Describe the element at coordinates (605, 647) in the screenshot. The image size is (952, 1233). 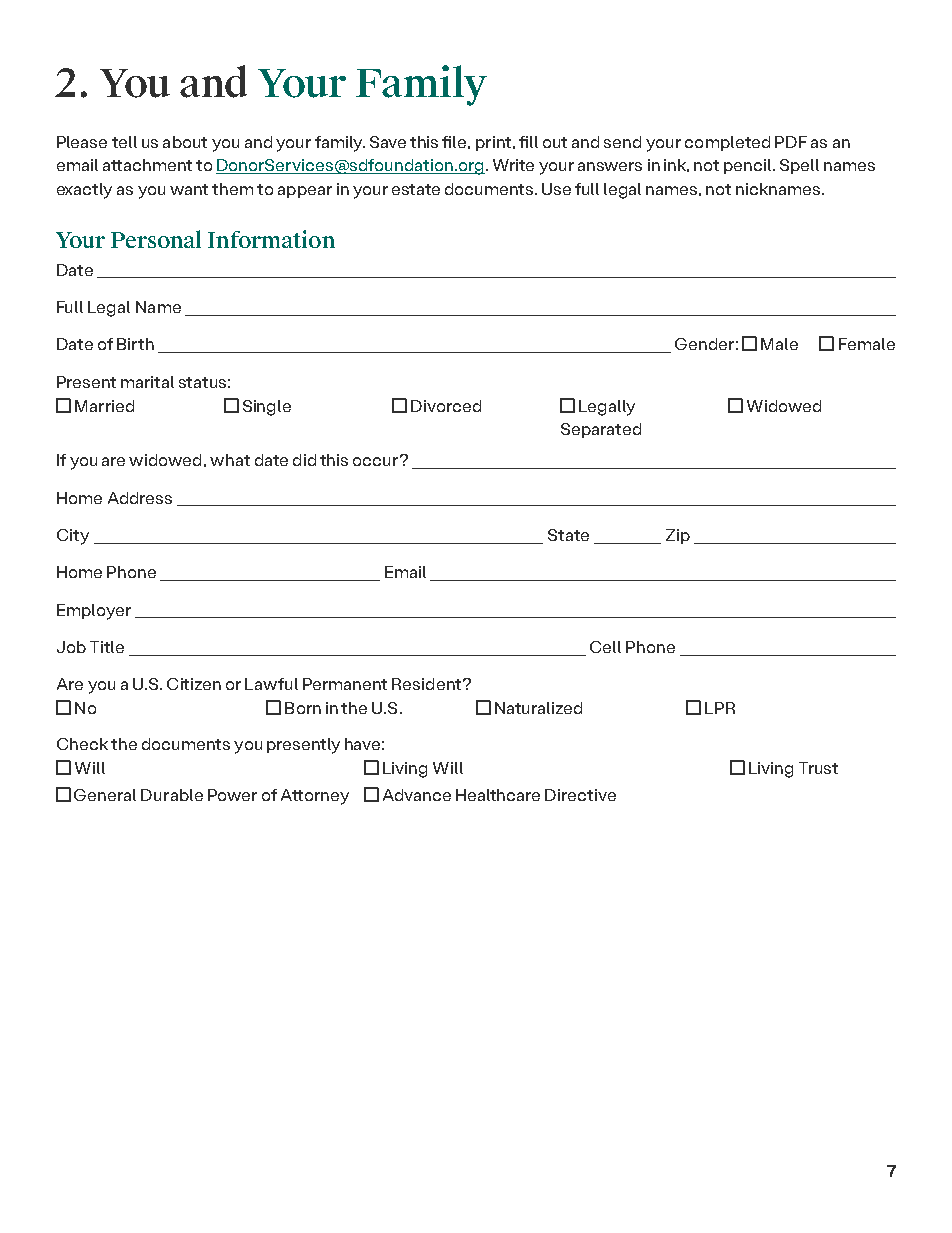
I see `Cell` at that location.
